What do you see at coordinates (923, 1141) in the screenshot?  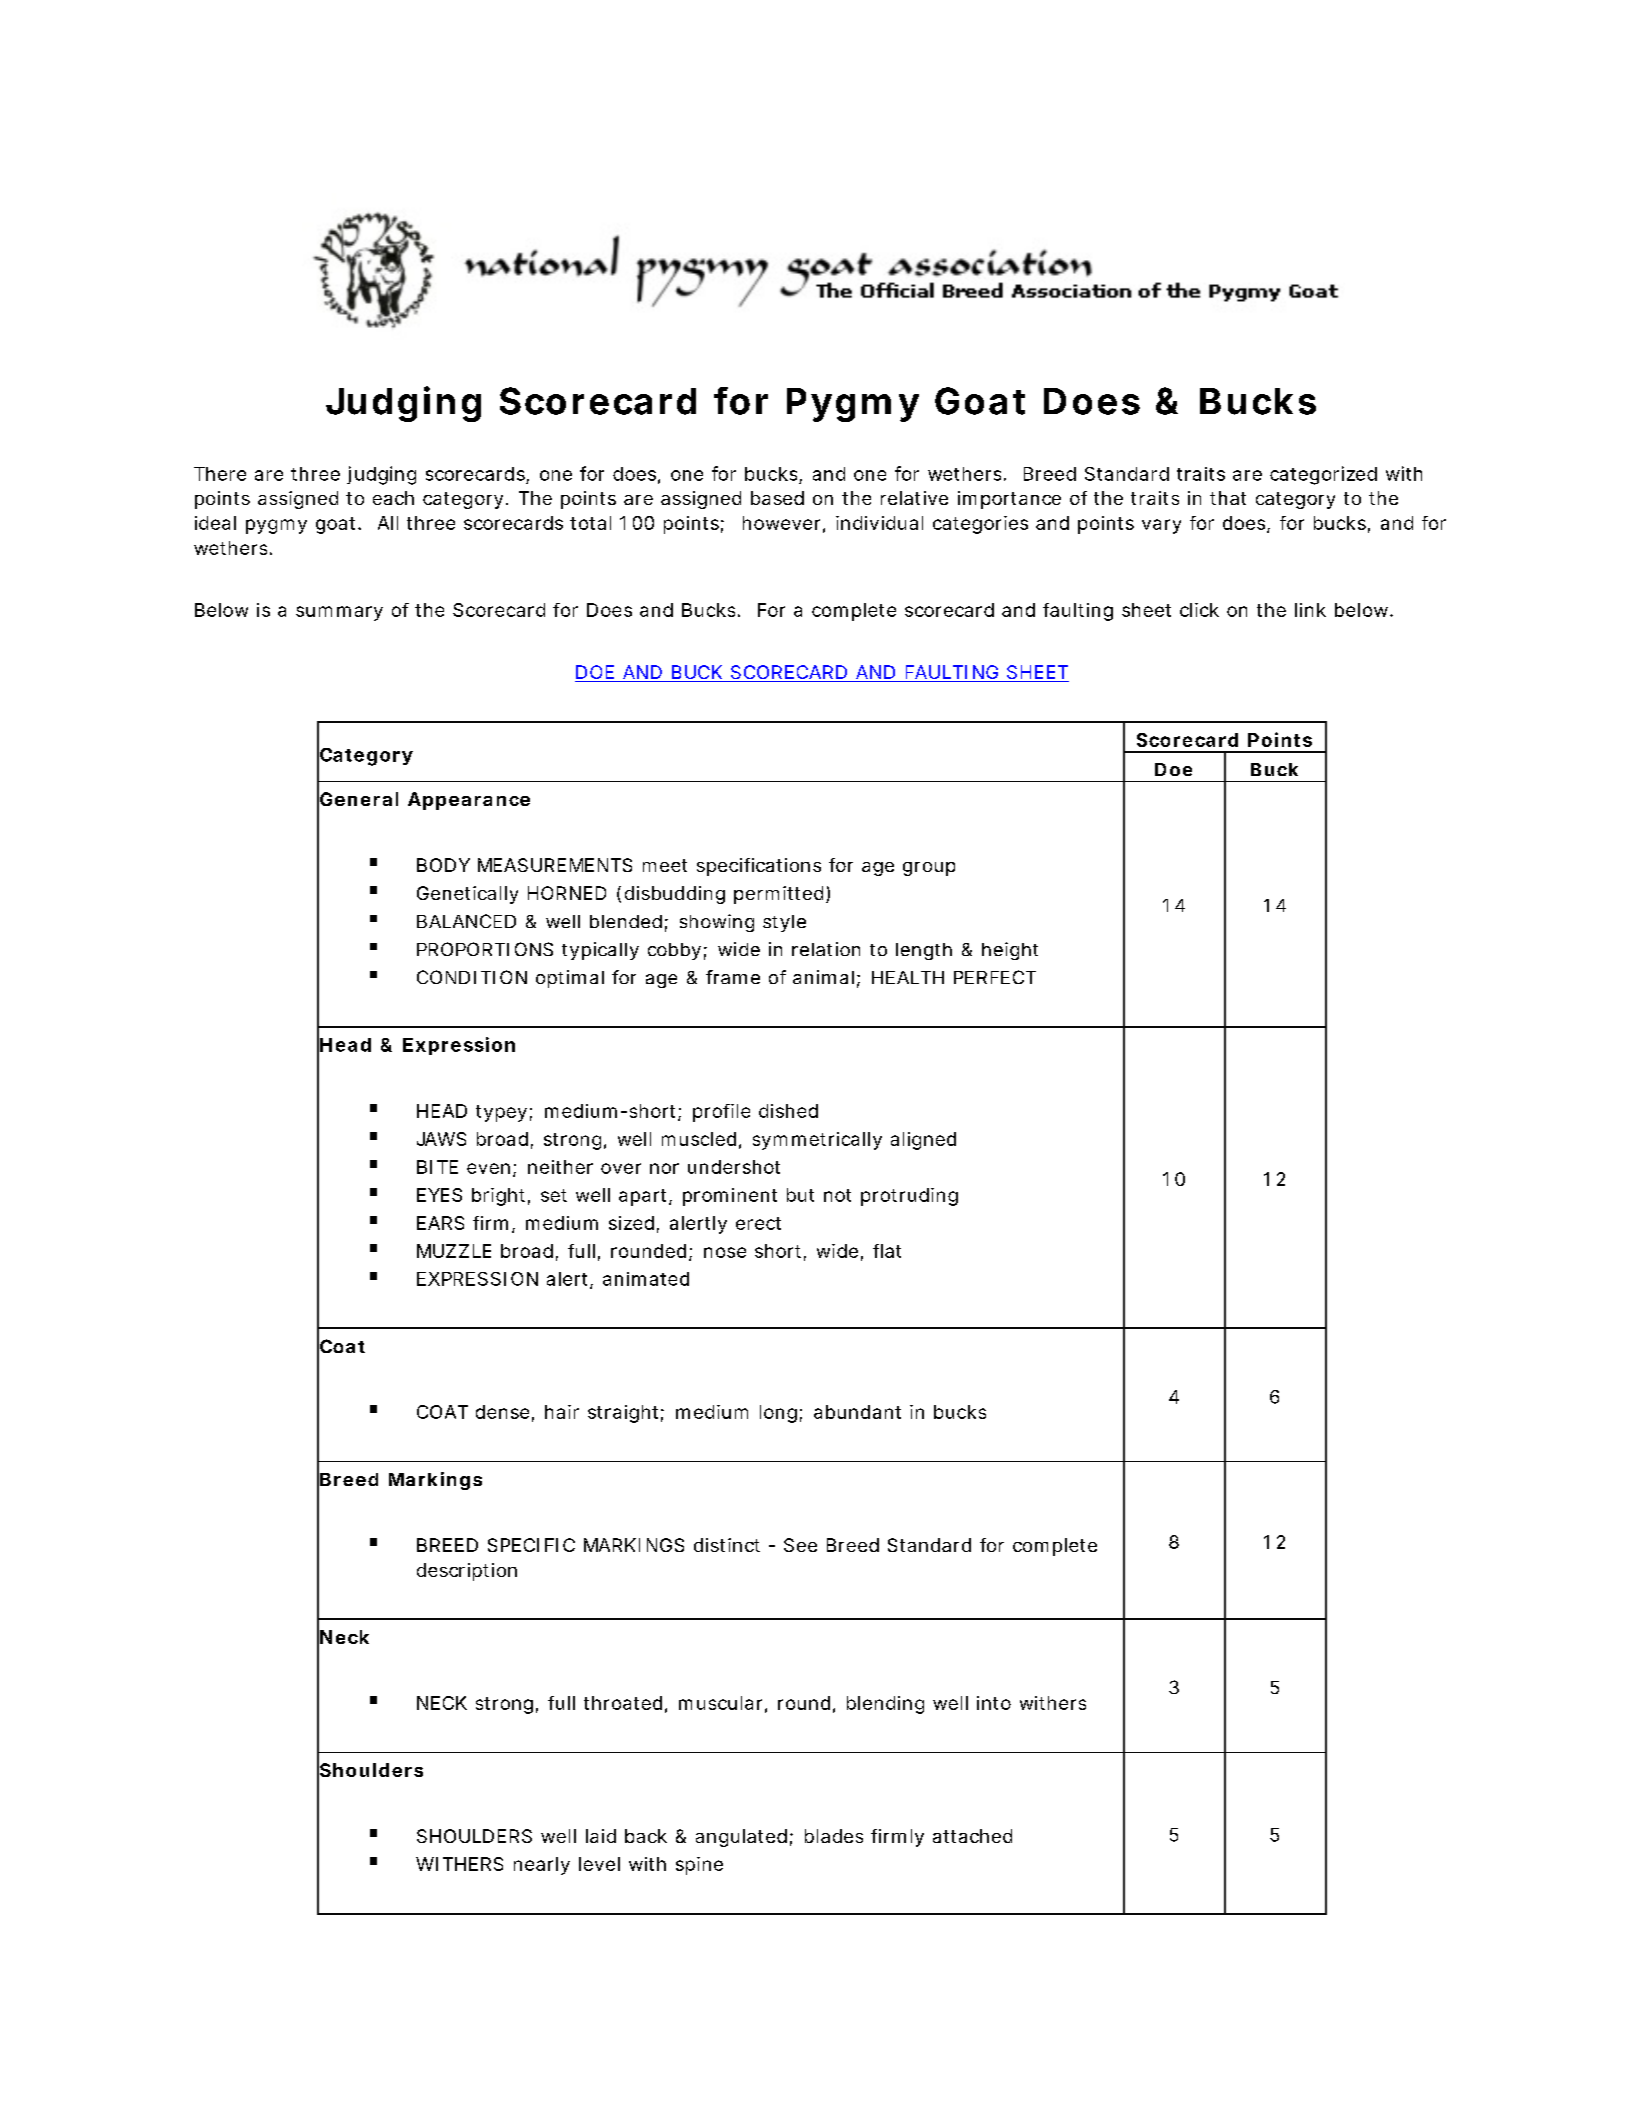 I see `aligned` at bounding box center [923, 1141].
